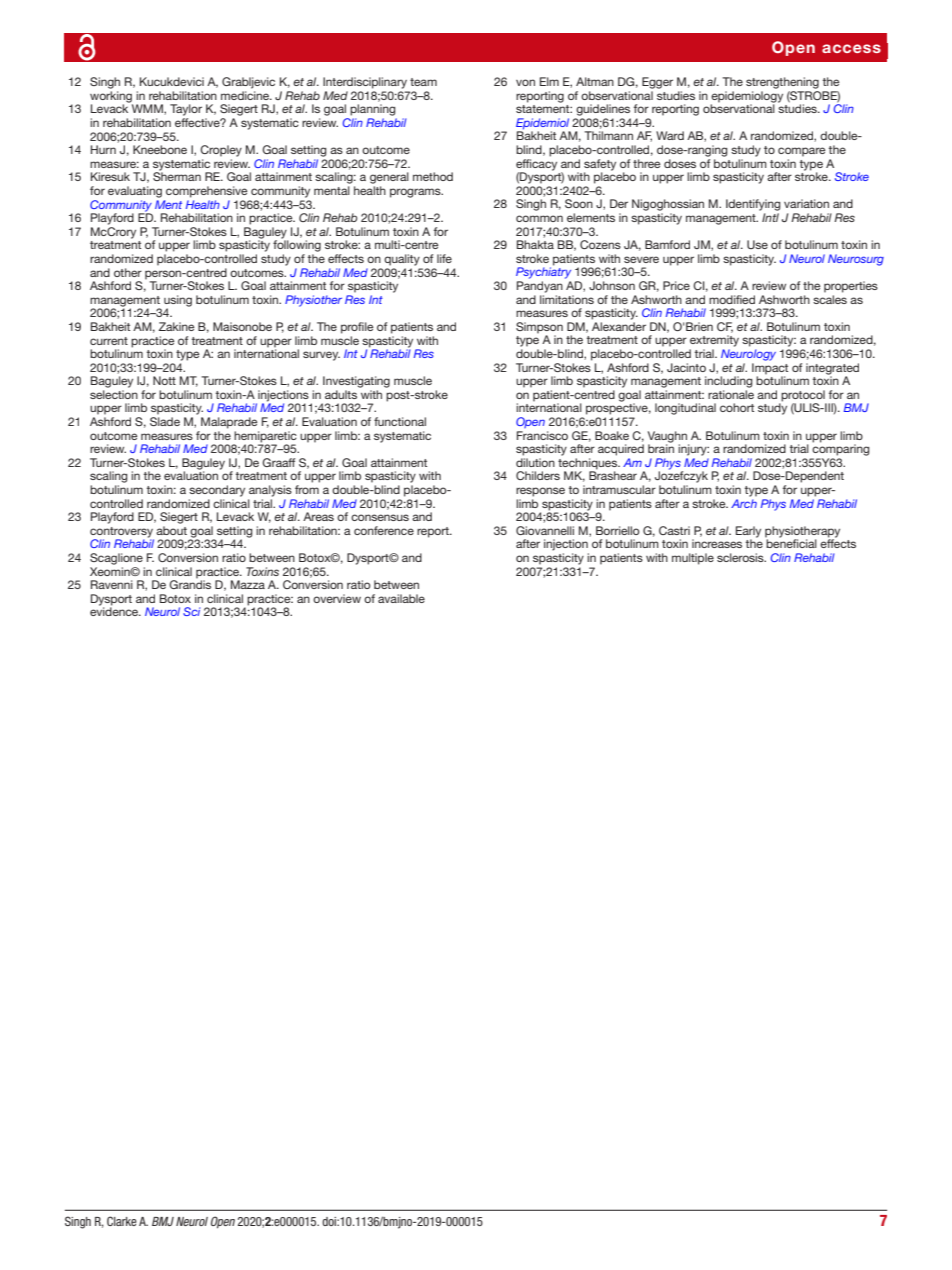 This screenshot has height=1270, width=952. I want to click on Grandis, so click(190, 583).
